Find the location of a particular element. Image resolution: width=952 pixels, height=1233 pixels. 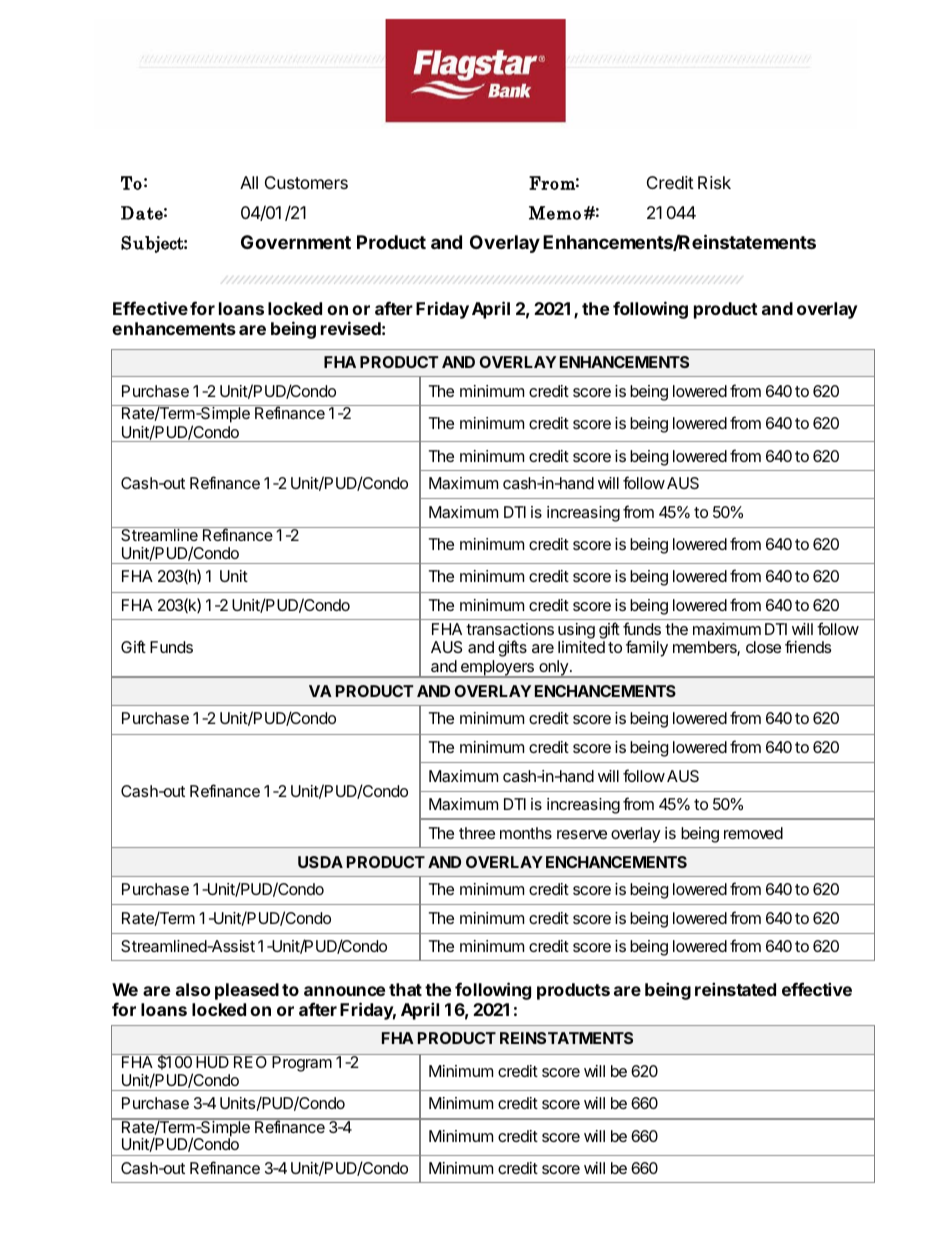

USDA is located at coordinates (320, 862).
